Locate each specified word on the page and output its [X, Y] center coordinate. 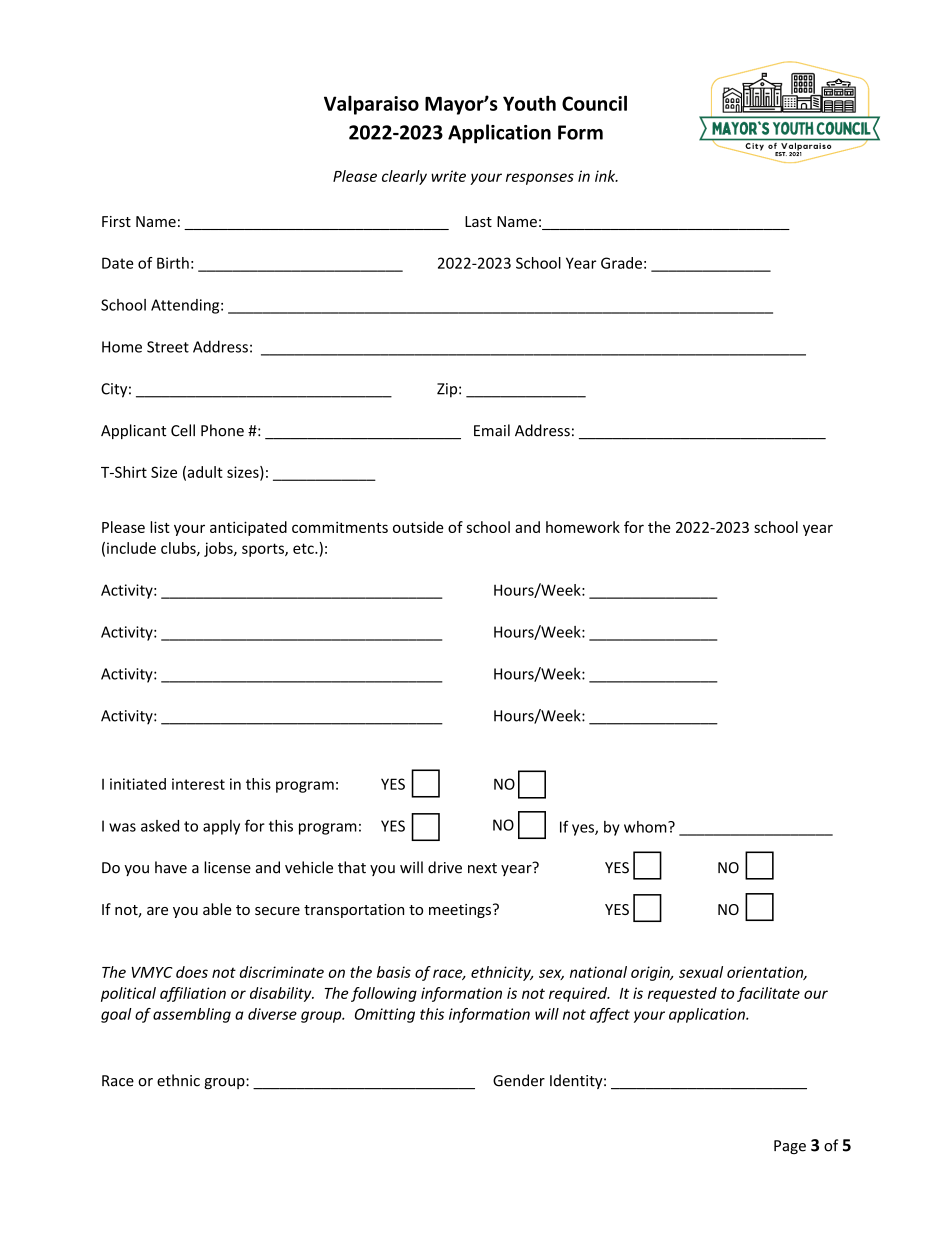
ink [606, 176]
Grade [621, 263]
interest [198, 784]
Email [492, 430]
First [116, 221]
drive [445, 867]
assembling [192, 1015]
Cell [183, 430]
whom [646, 827]
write [448, 176]
